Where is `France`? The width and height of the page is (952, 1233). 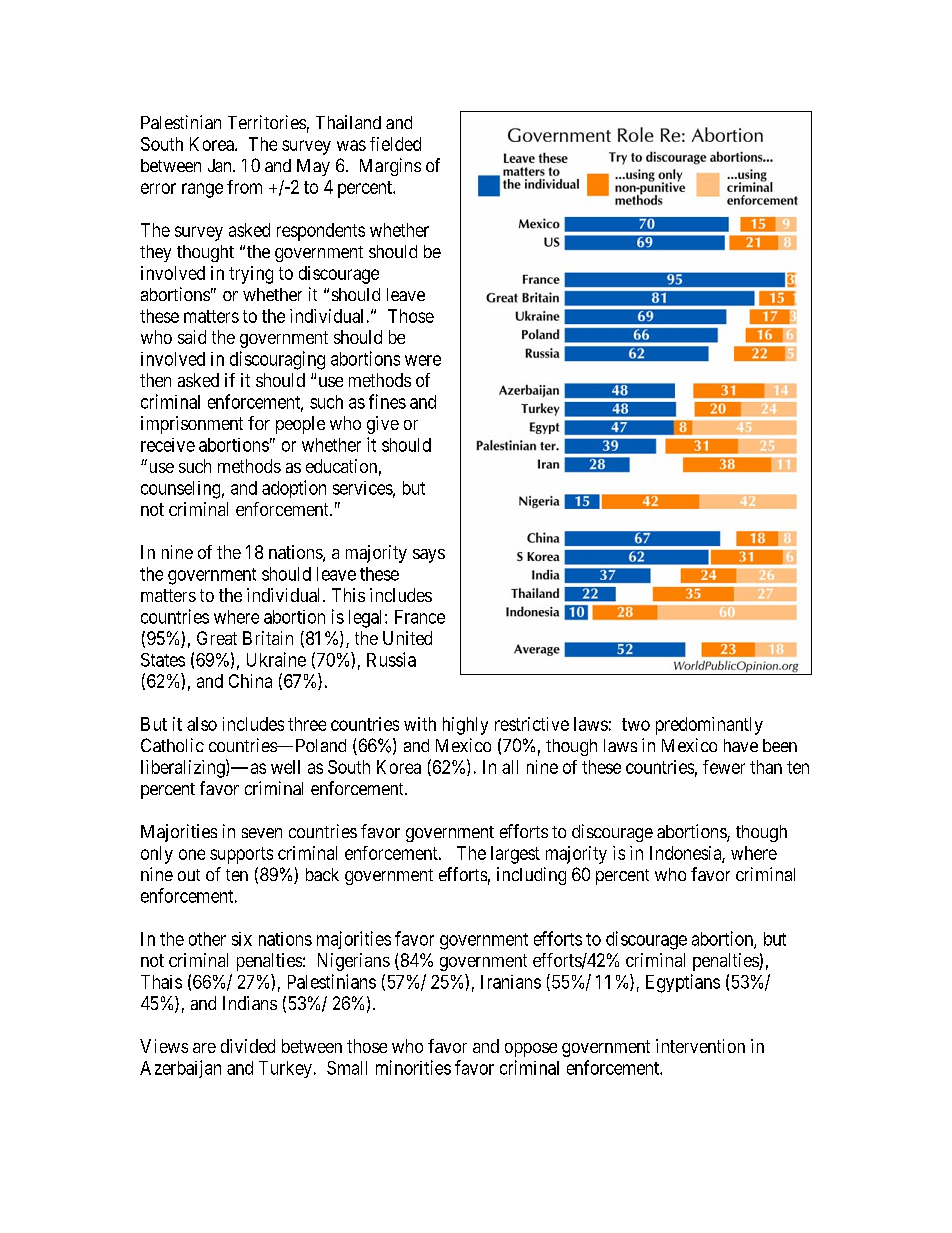
France is located at coordinates (420, 617).
